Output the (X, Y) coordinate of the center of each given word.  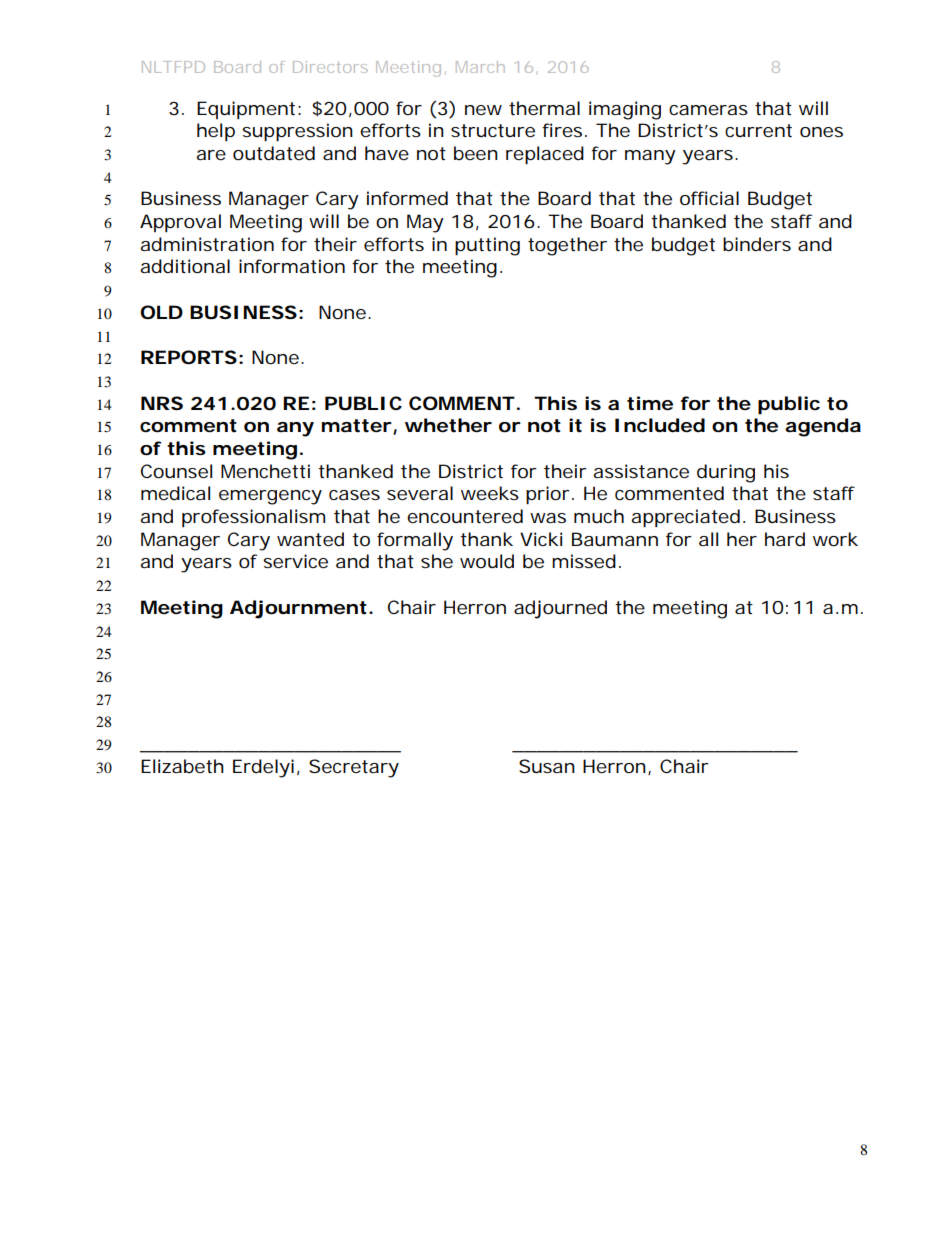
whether (448, 425)
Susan (547, 766)
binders (757, 244)
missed (584, 561)
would (487, 561)
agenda (823, 427)
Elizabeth (182, 766)
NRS (162, 403)
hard (785, 539)
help (216, 132)
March (480, 67)
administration (207, 244)
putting (487, 246)
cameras (708, 110)
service (295, 561)
